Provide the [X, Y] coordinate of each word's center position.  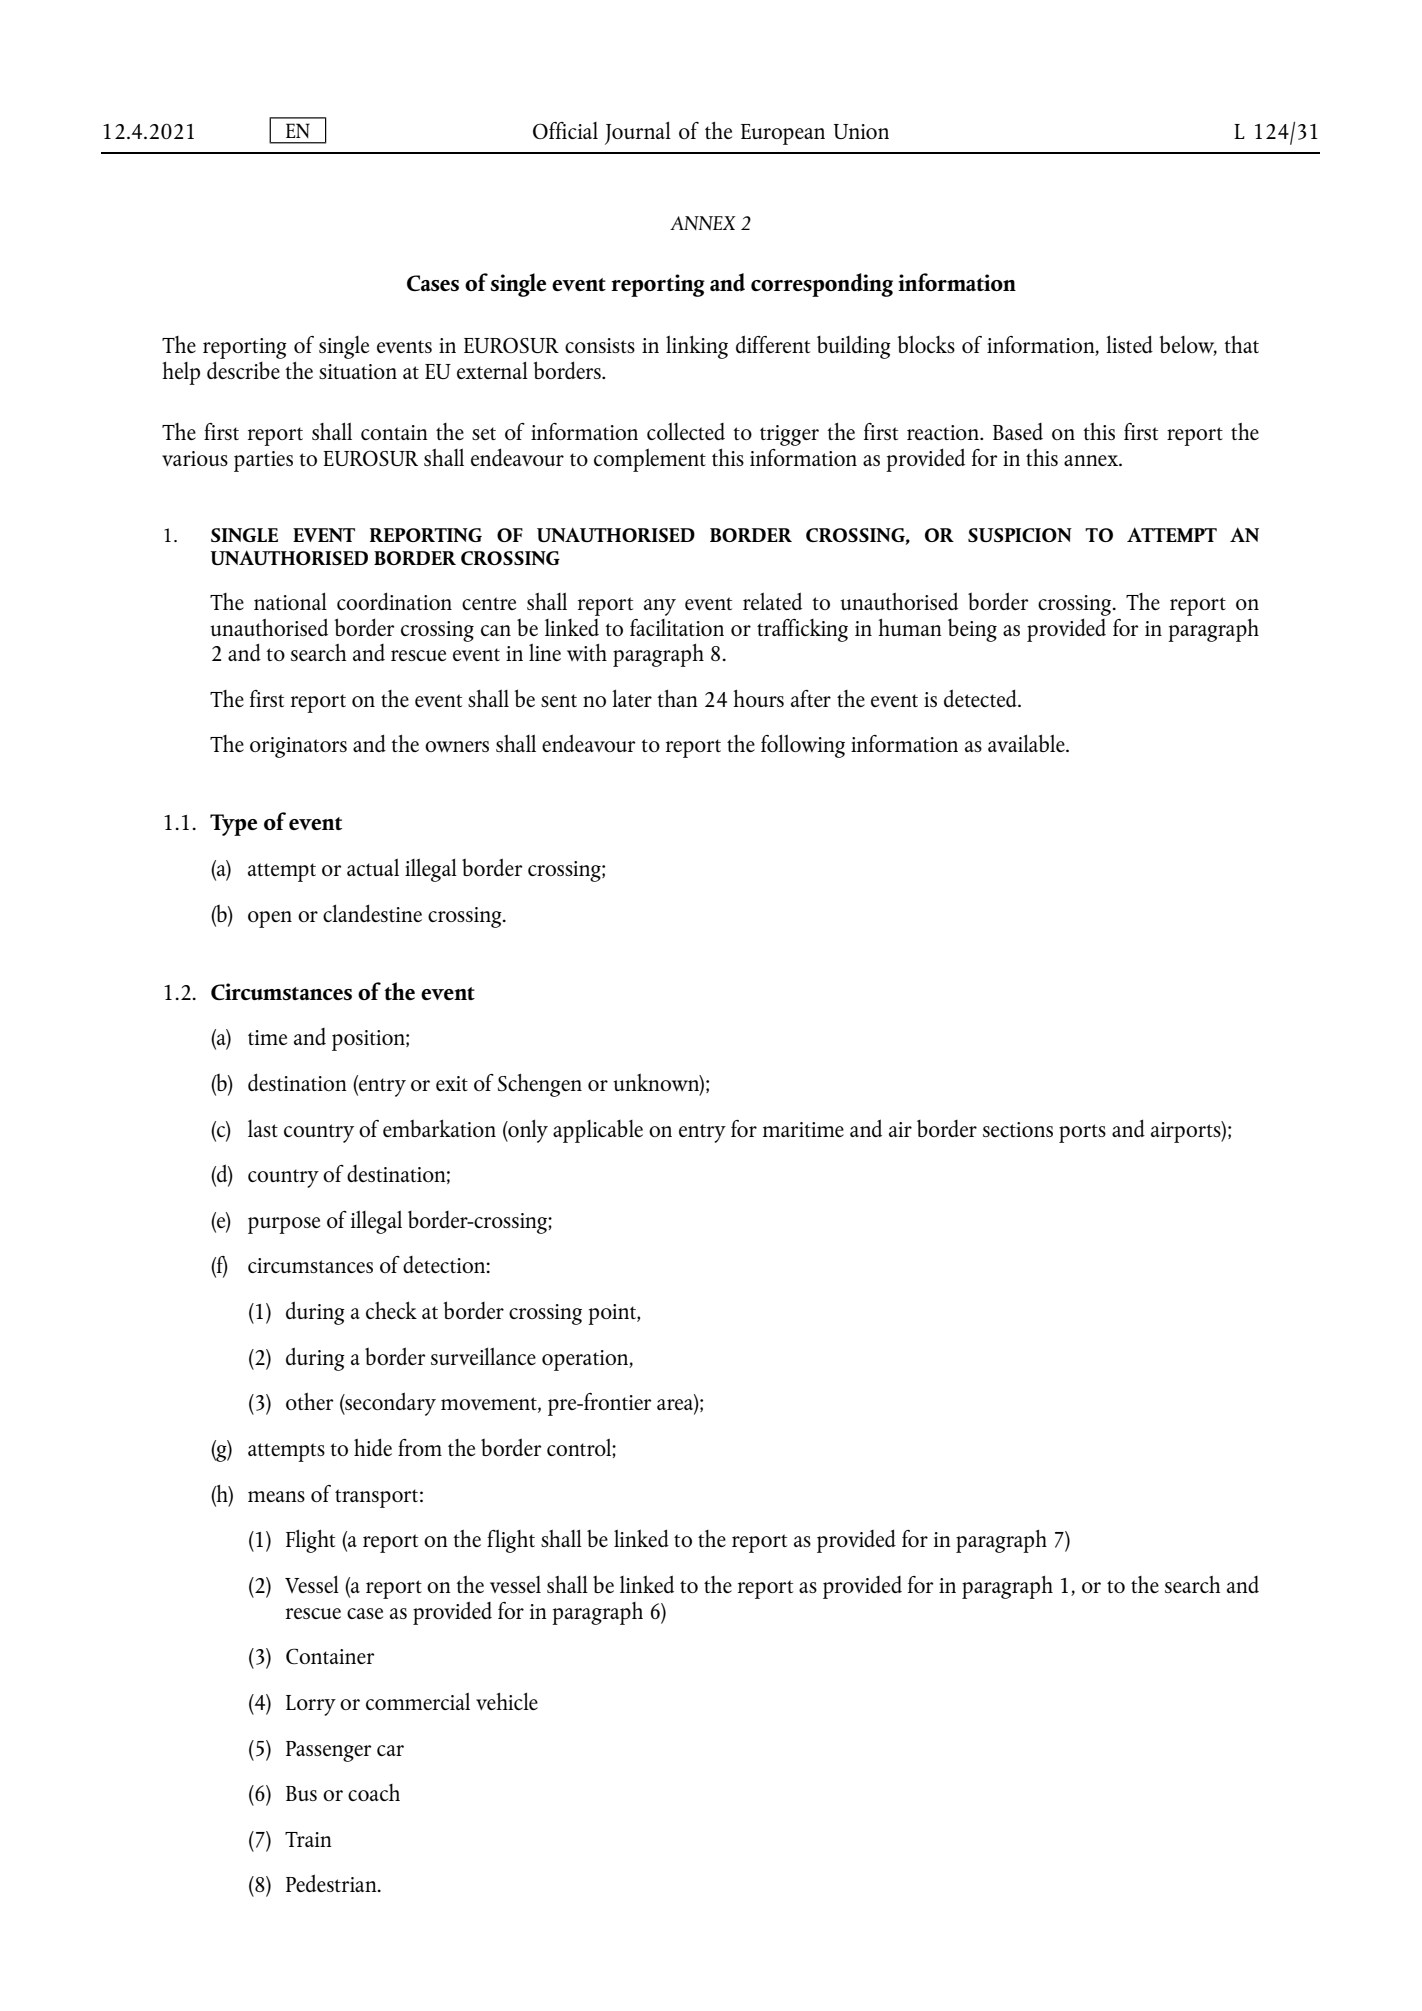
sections [1018, 1129]
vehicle [507, 1701]
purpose [284, 1225]
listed [1129, 344]
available [1027, 743]
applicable [598, 1131]
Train [308, 1839]
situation [358, 371]
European [783, 134]
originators [298, 747]
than [677, 698]
